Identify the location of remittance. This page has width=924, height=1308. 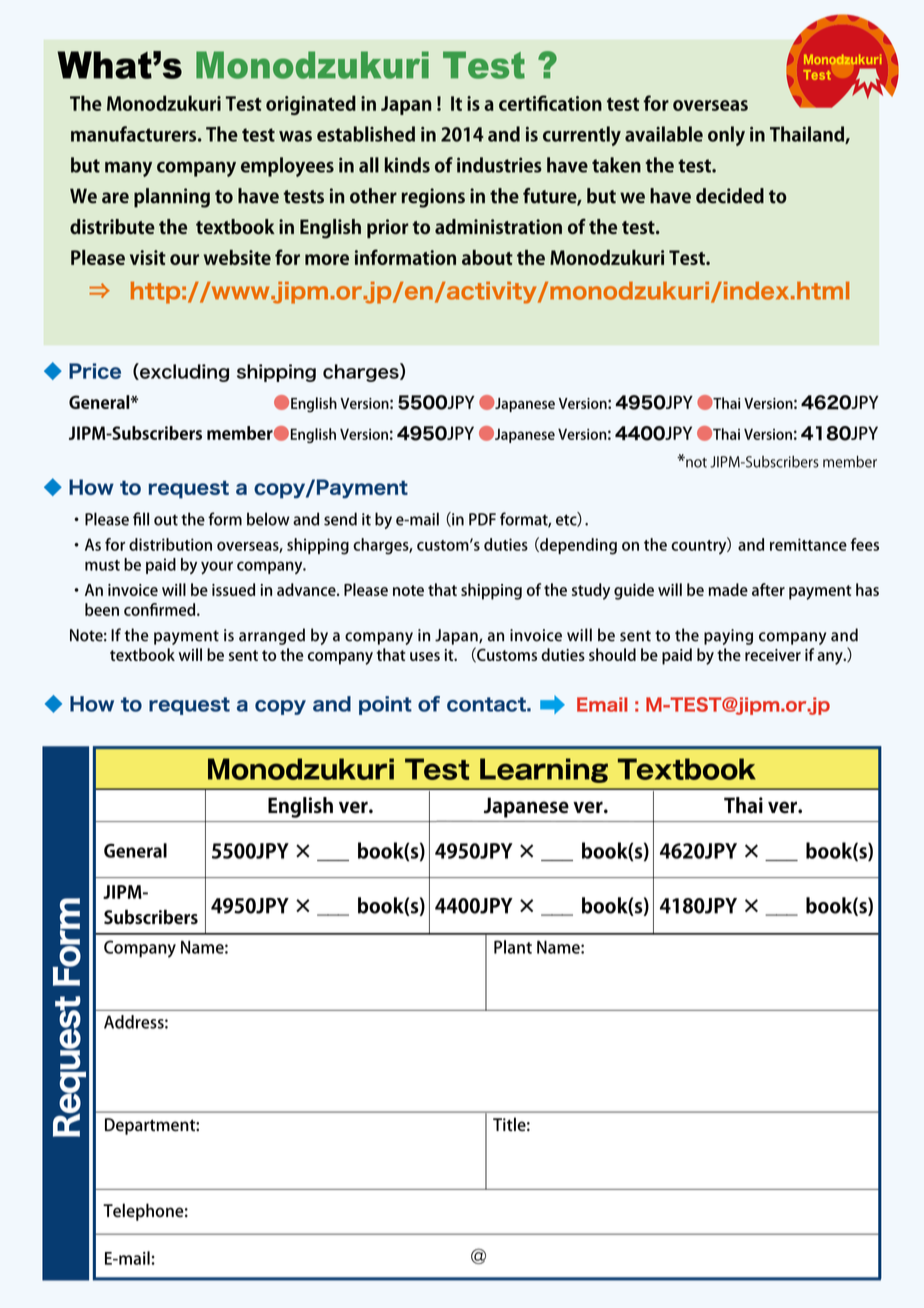
(808, 544).
